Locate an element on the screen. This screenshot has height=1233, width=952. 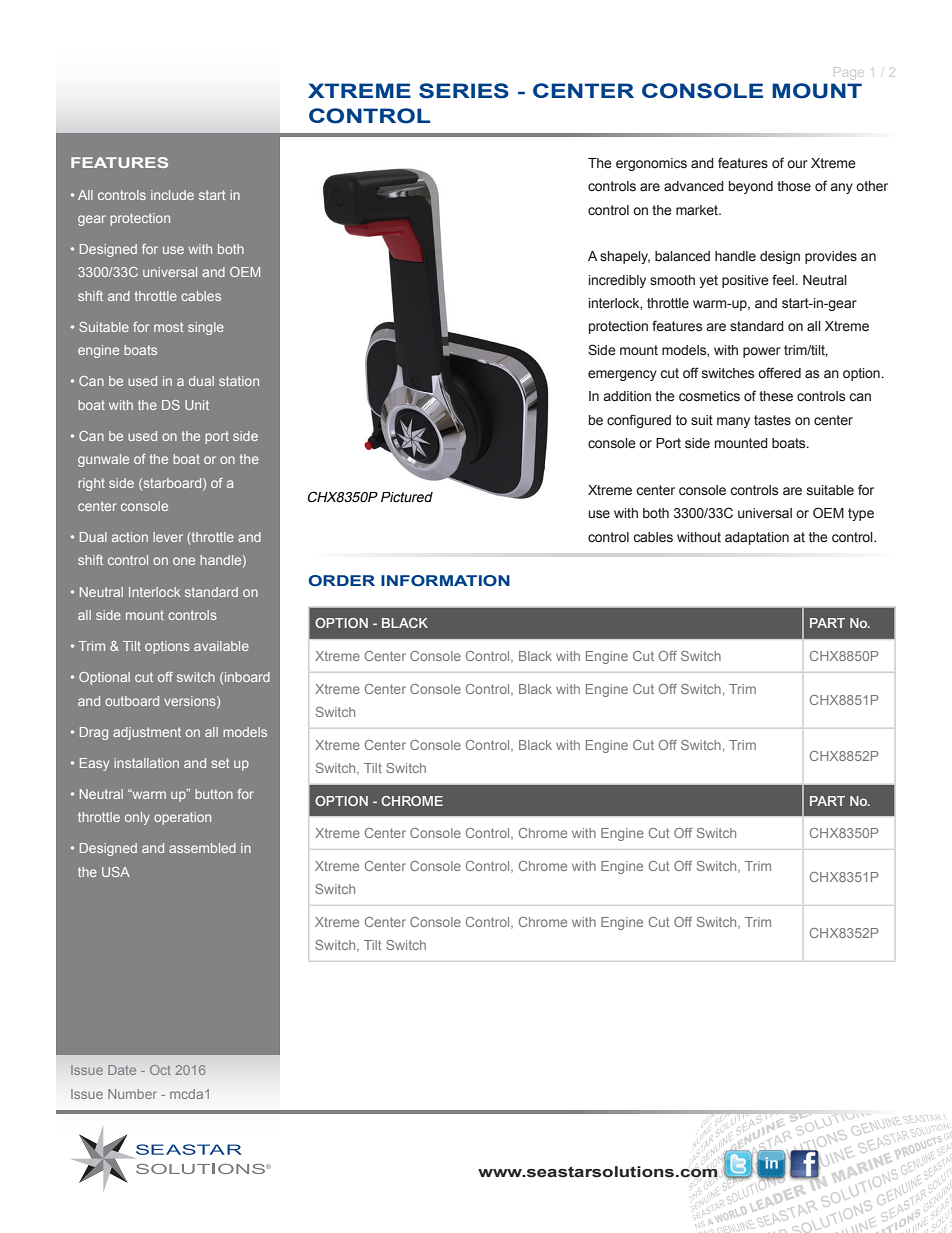
SERIES is located at coordinates (464, 91).
